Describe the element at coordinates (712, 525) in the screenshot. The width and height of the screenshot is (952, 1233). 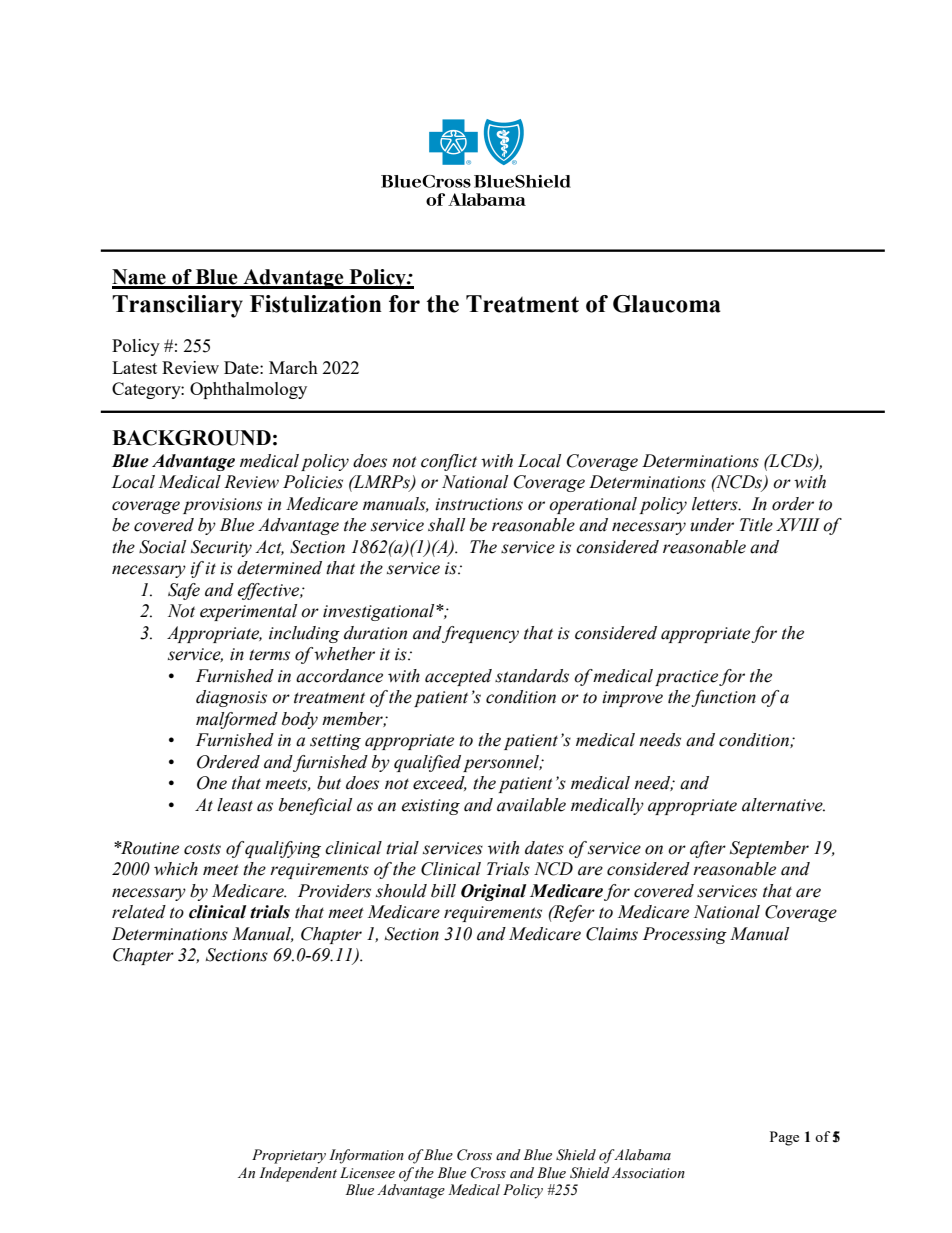
I see `under` at that location.
